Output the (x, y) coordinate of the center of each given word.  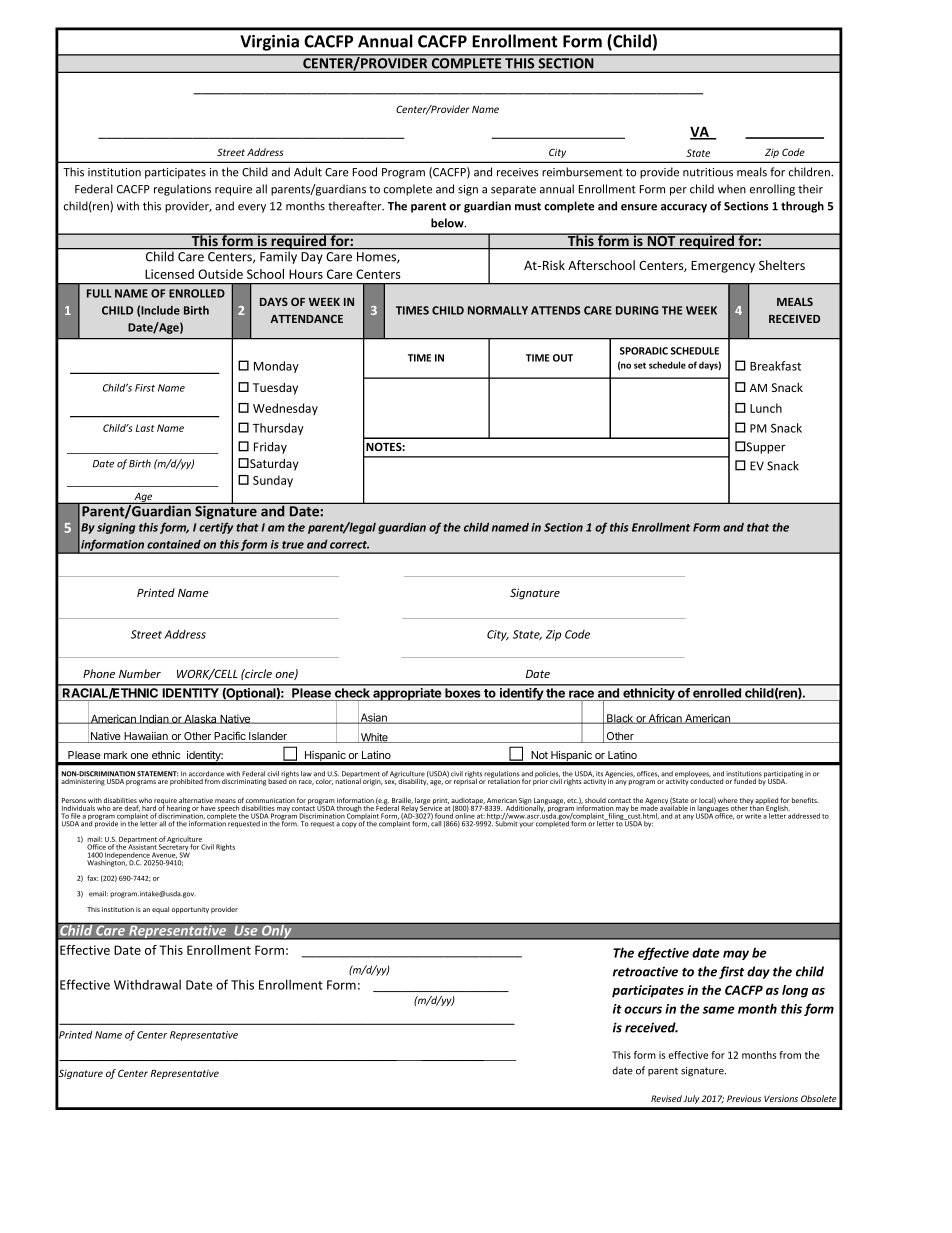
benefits (805, 800)
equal (160, 910)
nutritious (708, 172)
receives (518, 172)
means (226, 802)
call (436, 823)
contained (174, 544)
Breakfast (775, 366)
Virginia (269, 43)
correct (349, 545)
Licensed (169, 274)
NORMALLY (498, 310)
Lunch (766, 408)
